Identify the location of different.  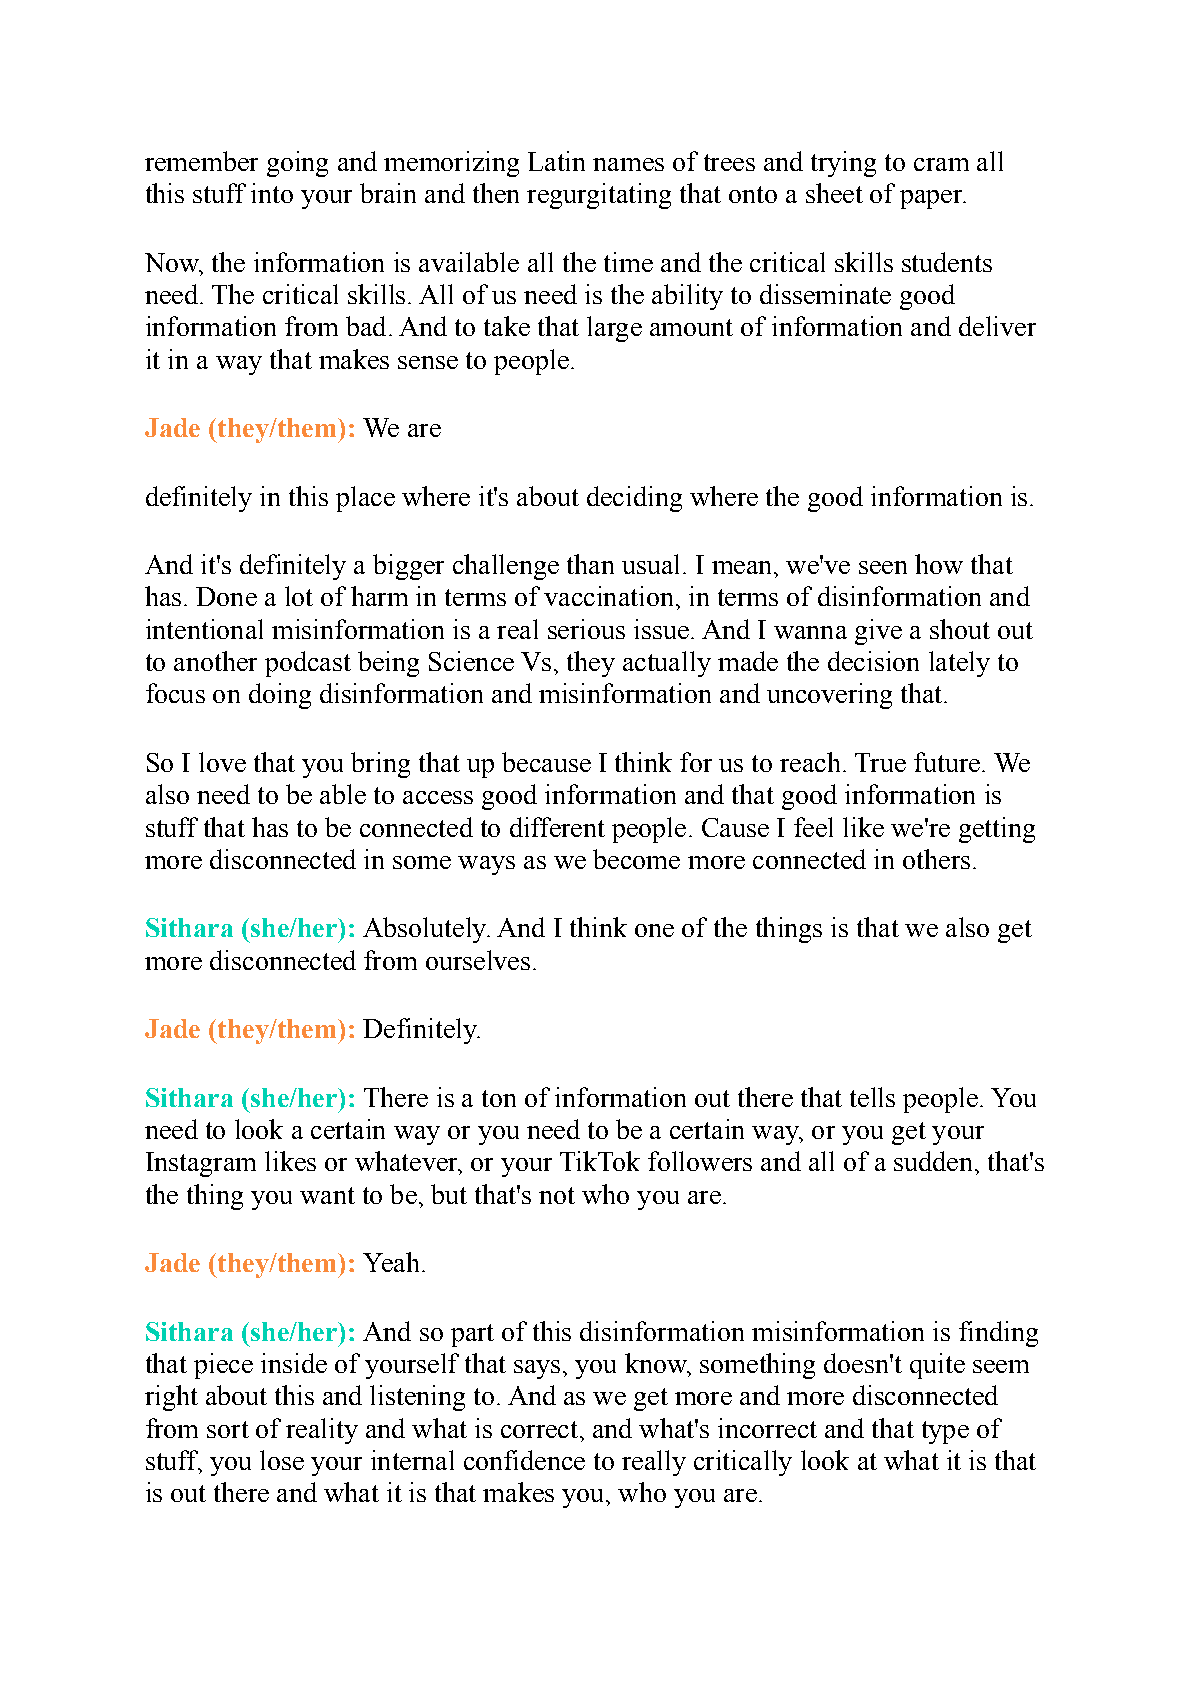
(557, 827).
